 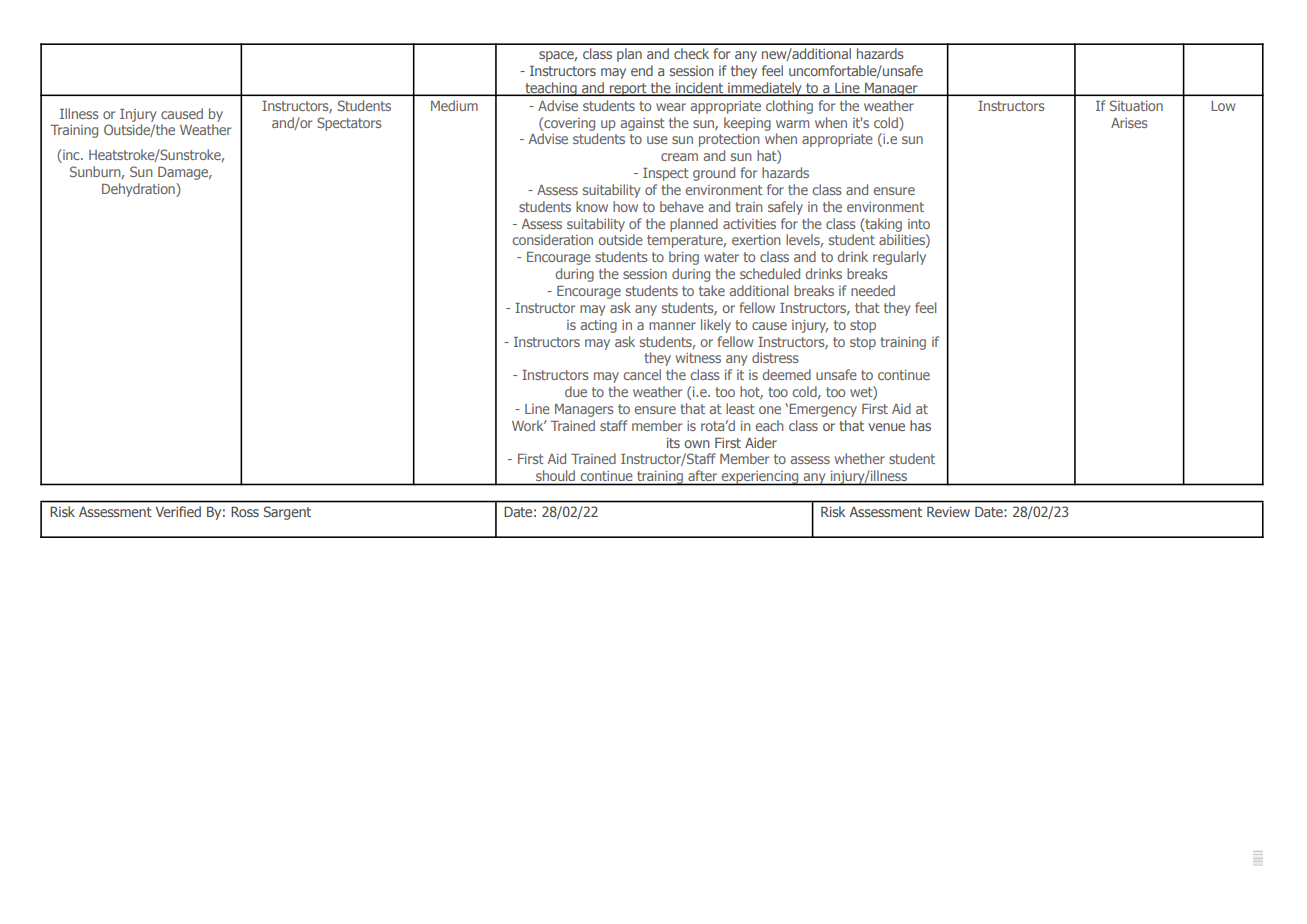 I want to click on Review, so click(x=948, y=511).
